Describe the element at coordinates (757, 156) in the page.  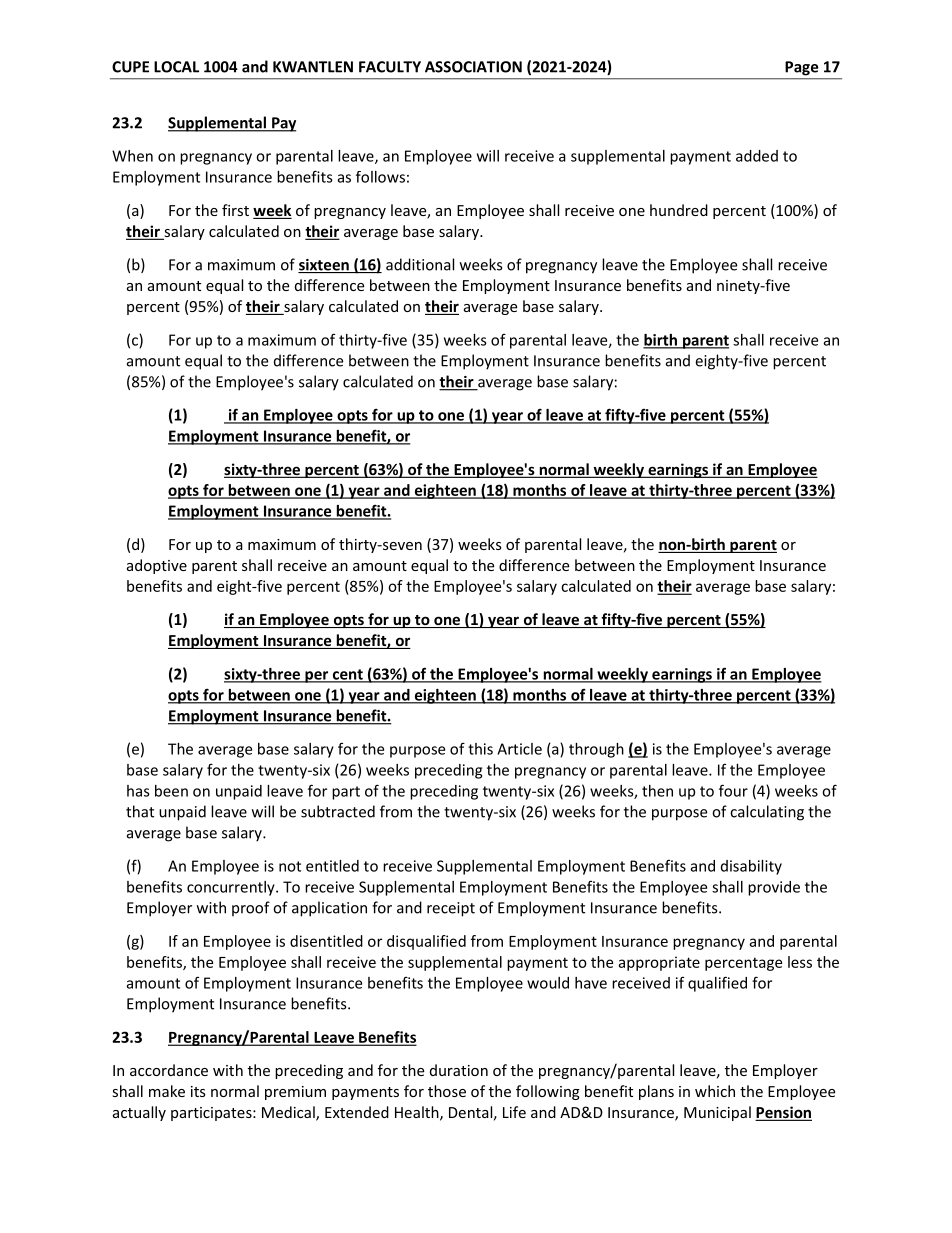
I see `added` at that location.
